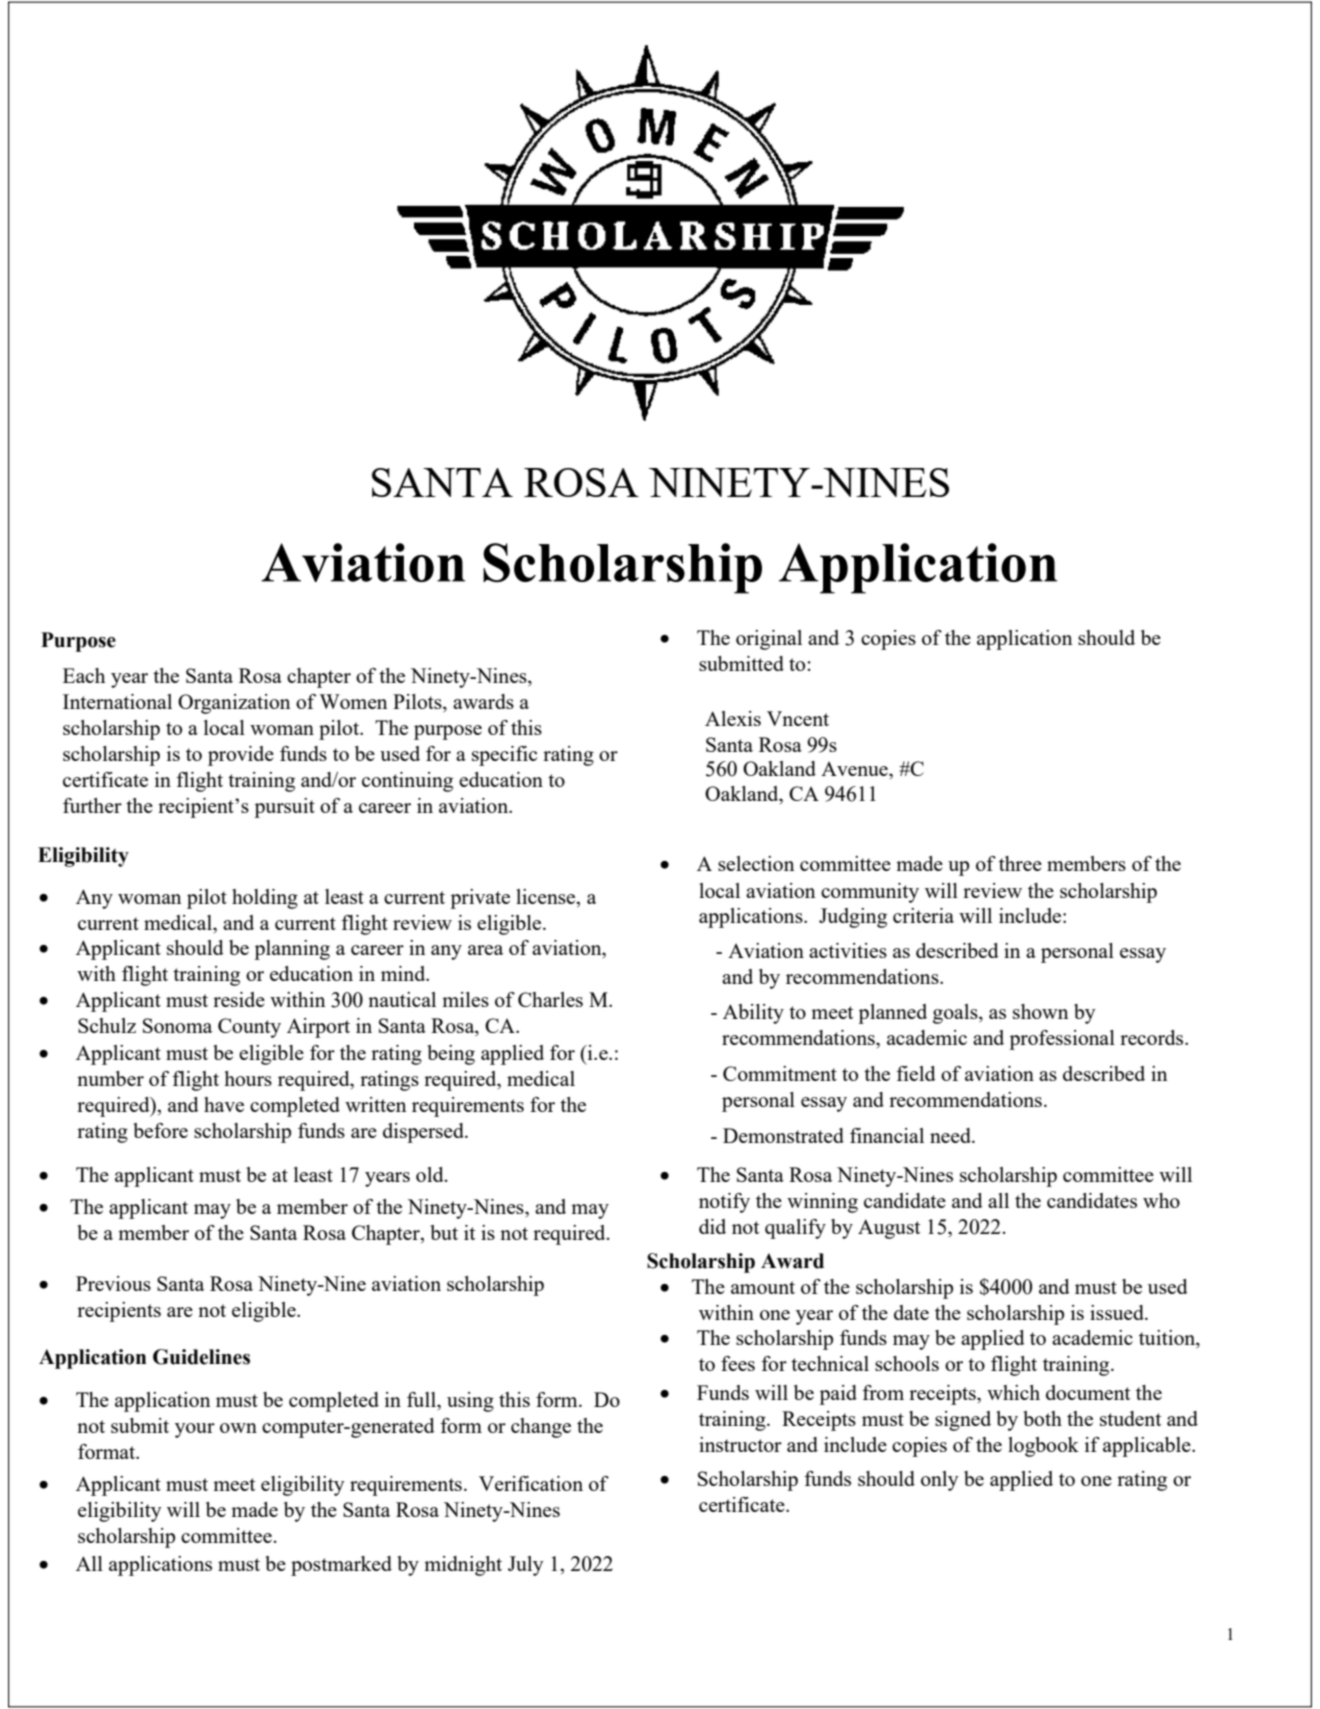 This screenshot has width=1320, height=1709. I want to click on August, so click(889, 1229).
